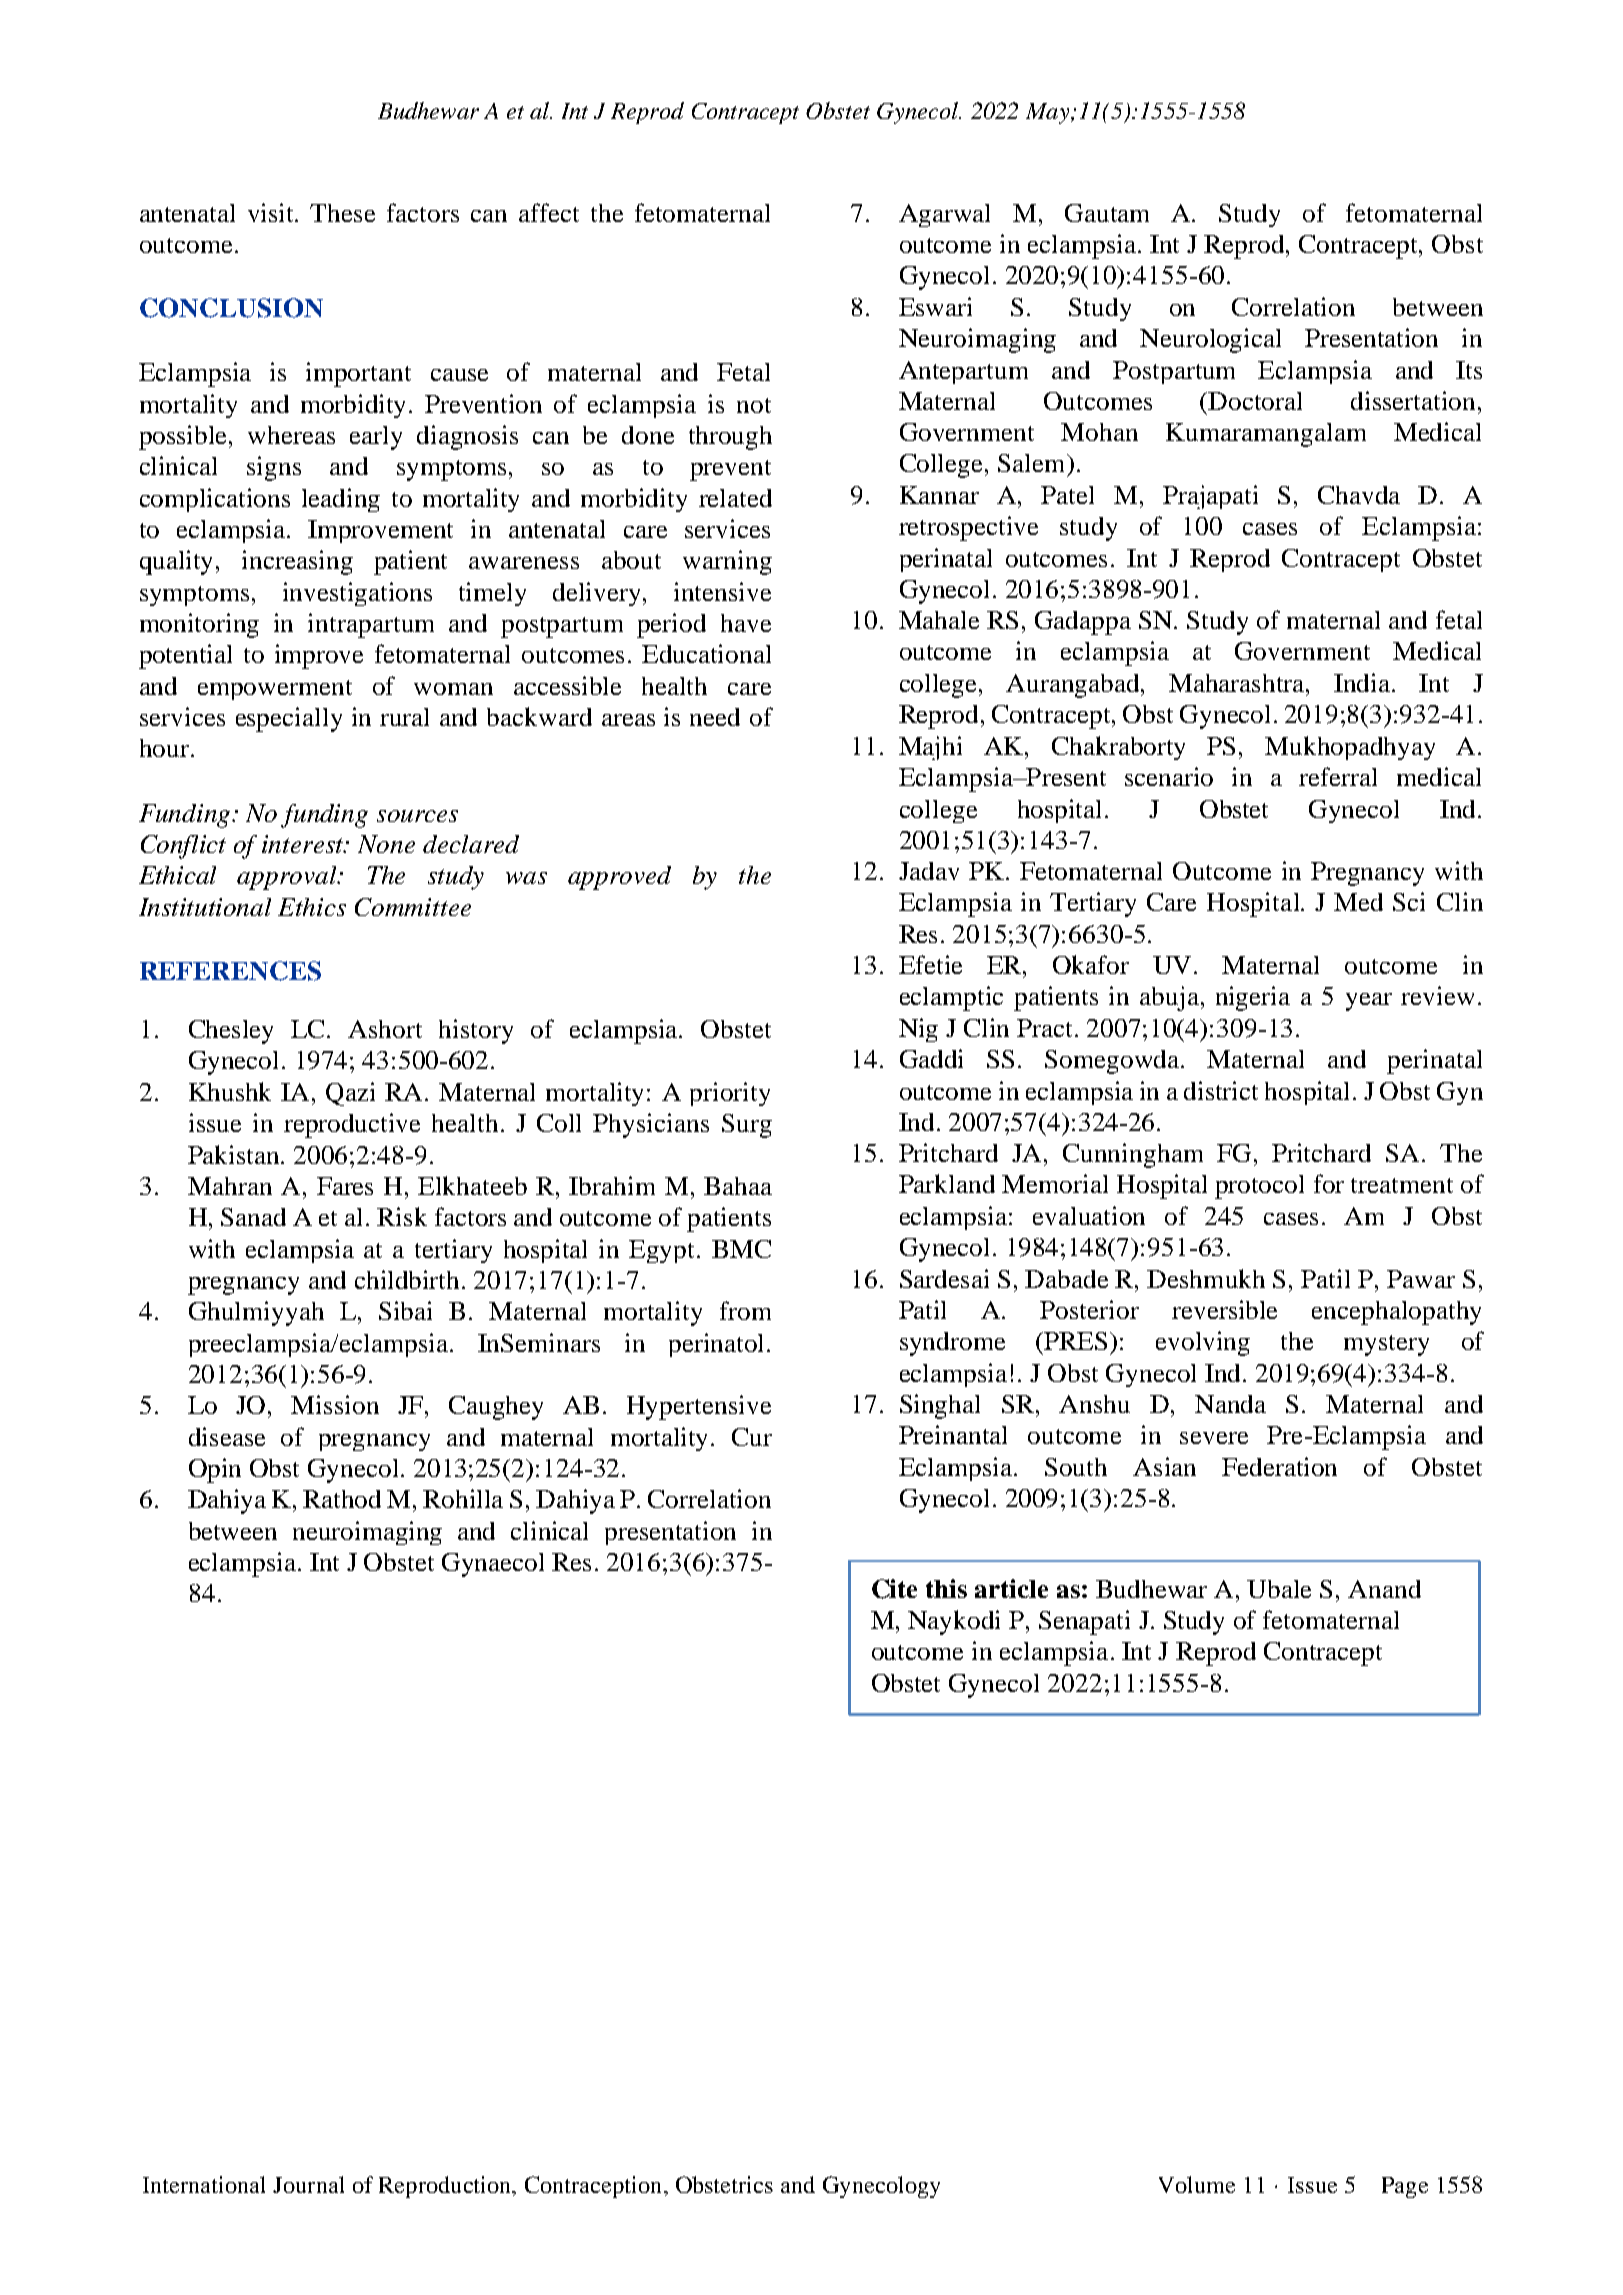 Image resolution: width=1623 pixels, height=2295 pixels. What do you see at coordinates (1405, 2187) in the screenshot?
I see `Page` at bounding box center [1405, 2187].
